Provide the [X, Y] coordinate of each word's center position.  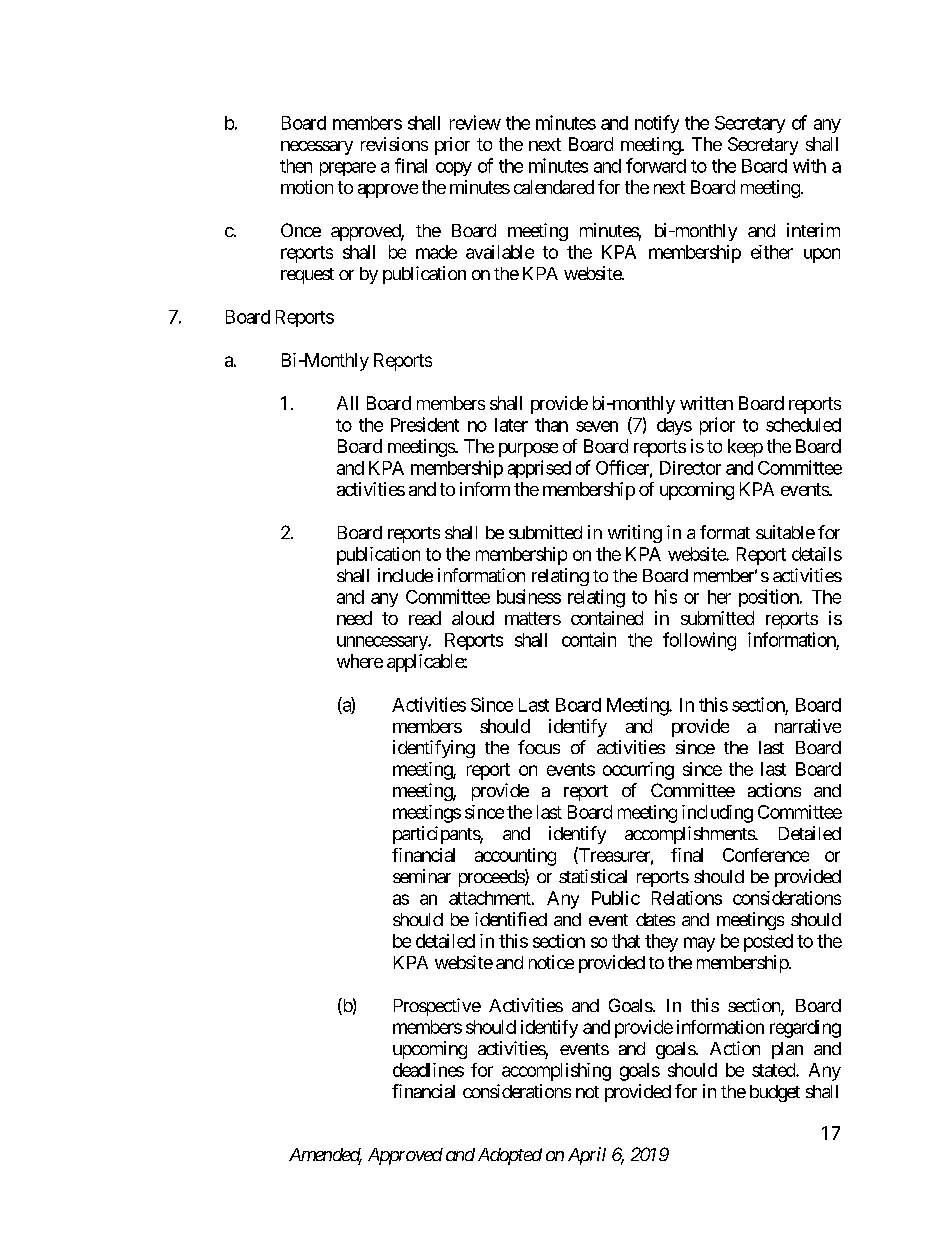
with [809, 166]
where [360, 661]
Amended [325, 1156]
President [425, 424]
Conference [766, 855]
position [770, 598]
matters [533, 618]
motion [307, 187]
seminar [422, 876]
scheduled [803, 425]
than [551, 425]
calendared [554, 187]
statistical [593, 876]
